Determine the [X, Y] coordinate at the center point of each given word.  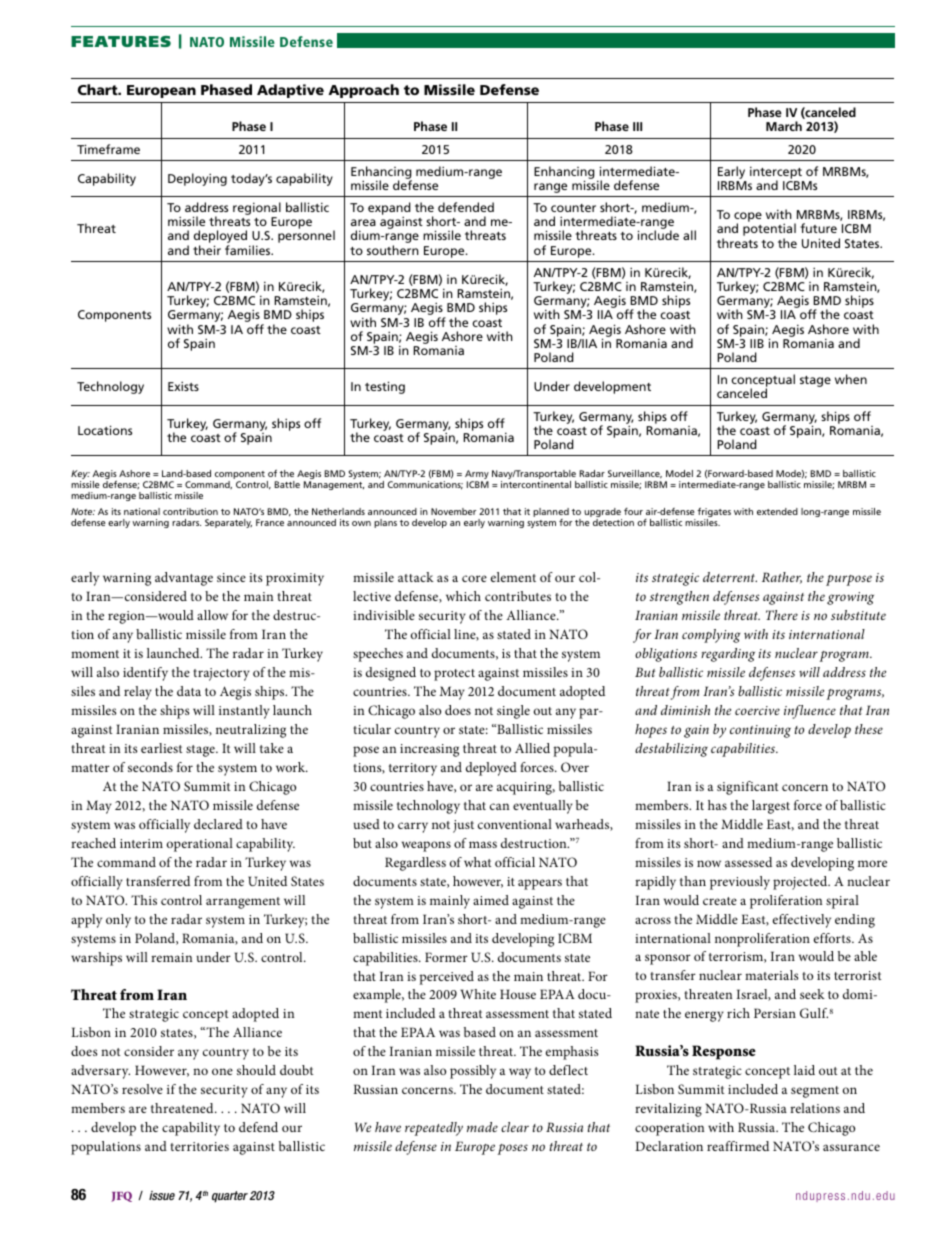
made [482, 1127]
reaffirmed [738, 1146]
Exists [183, 386]
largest [771, 807]
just [463, 826]
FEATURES [121, 41]
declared [218, 824]
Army [477, 476]
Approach [363, 91]
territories [199, 1146]
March [784, 126]
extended [777, 511]
